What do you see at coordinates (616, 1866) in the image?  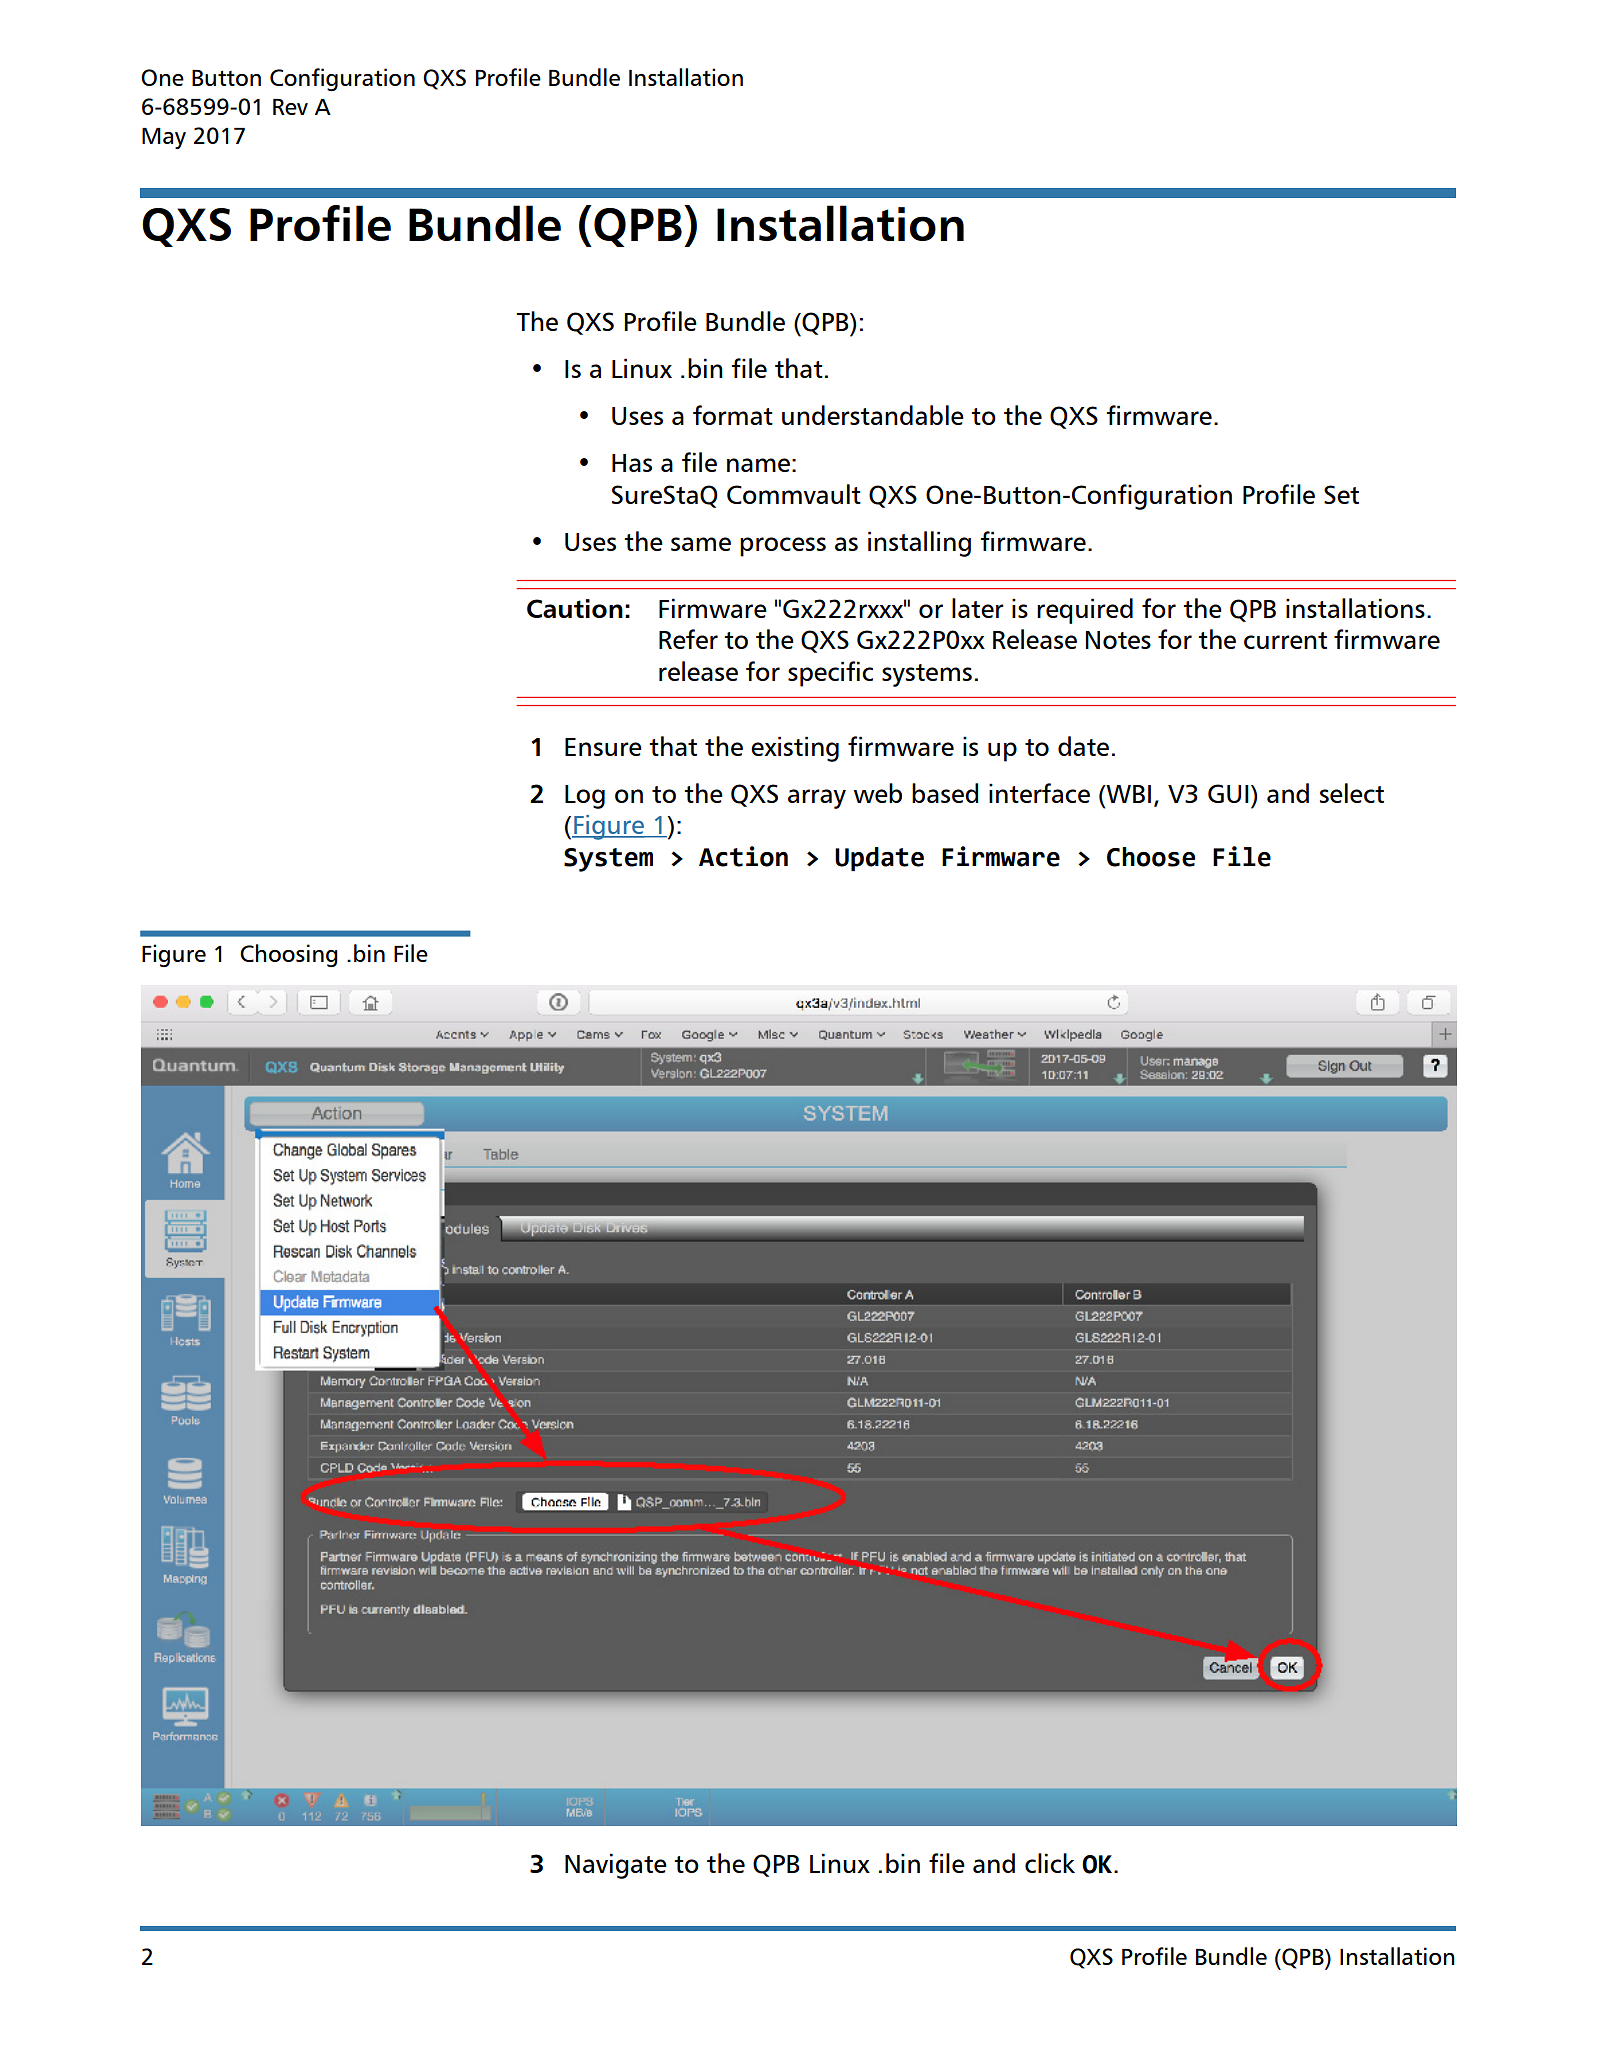 I see `Navigate` at bounding box center [616, 1866].
